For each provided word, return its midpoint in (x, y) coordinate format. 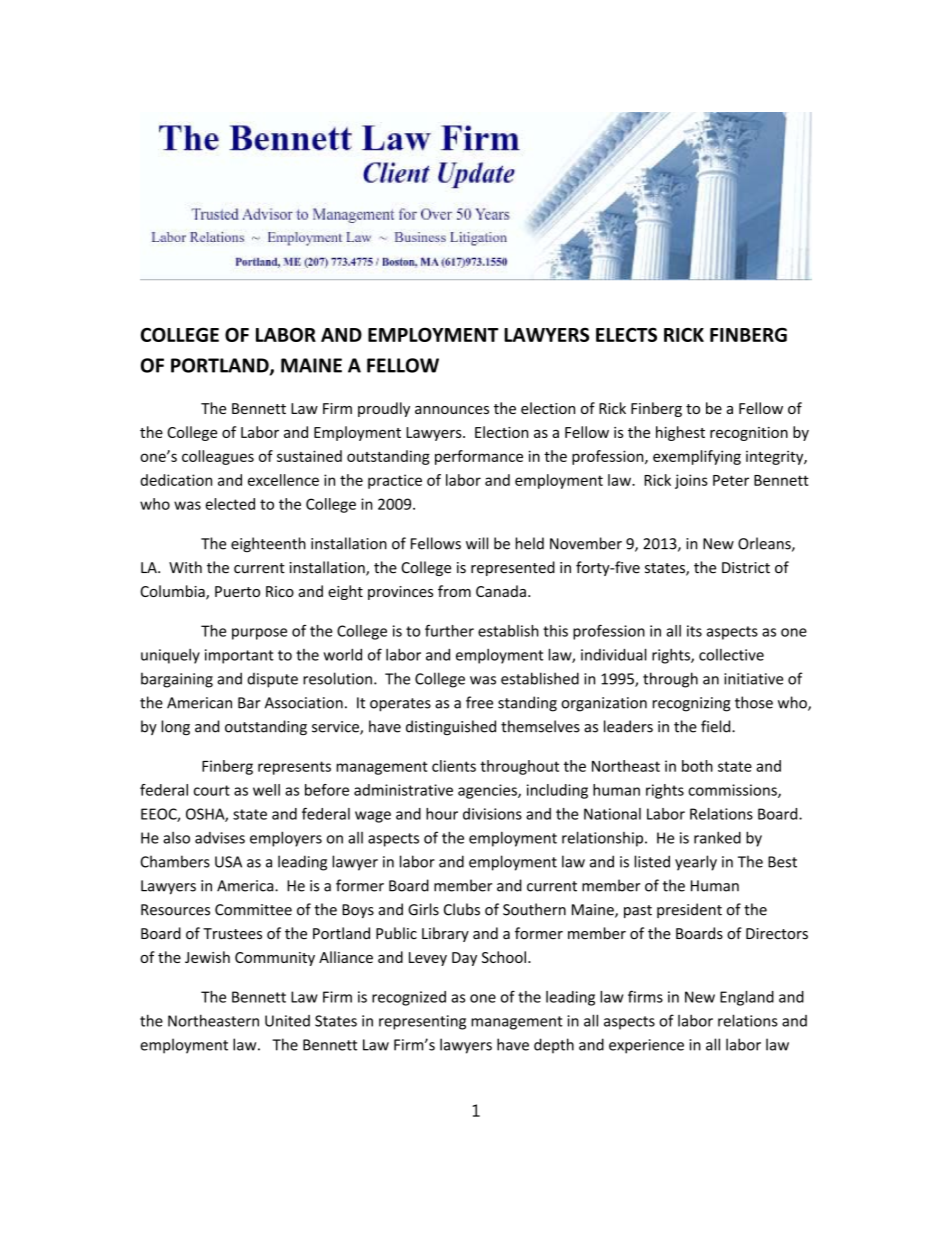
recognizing (691, 704)
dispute (272, 680)
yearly (696, 863)
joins (691, 481)
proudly (384, 409)
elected (230, 504)
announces (452, 410)
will (477, 543)
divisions (492, 814)
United (287, 1021)
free (479, 702)
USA (228, 862)
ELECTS (626, 334)
